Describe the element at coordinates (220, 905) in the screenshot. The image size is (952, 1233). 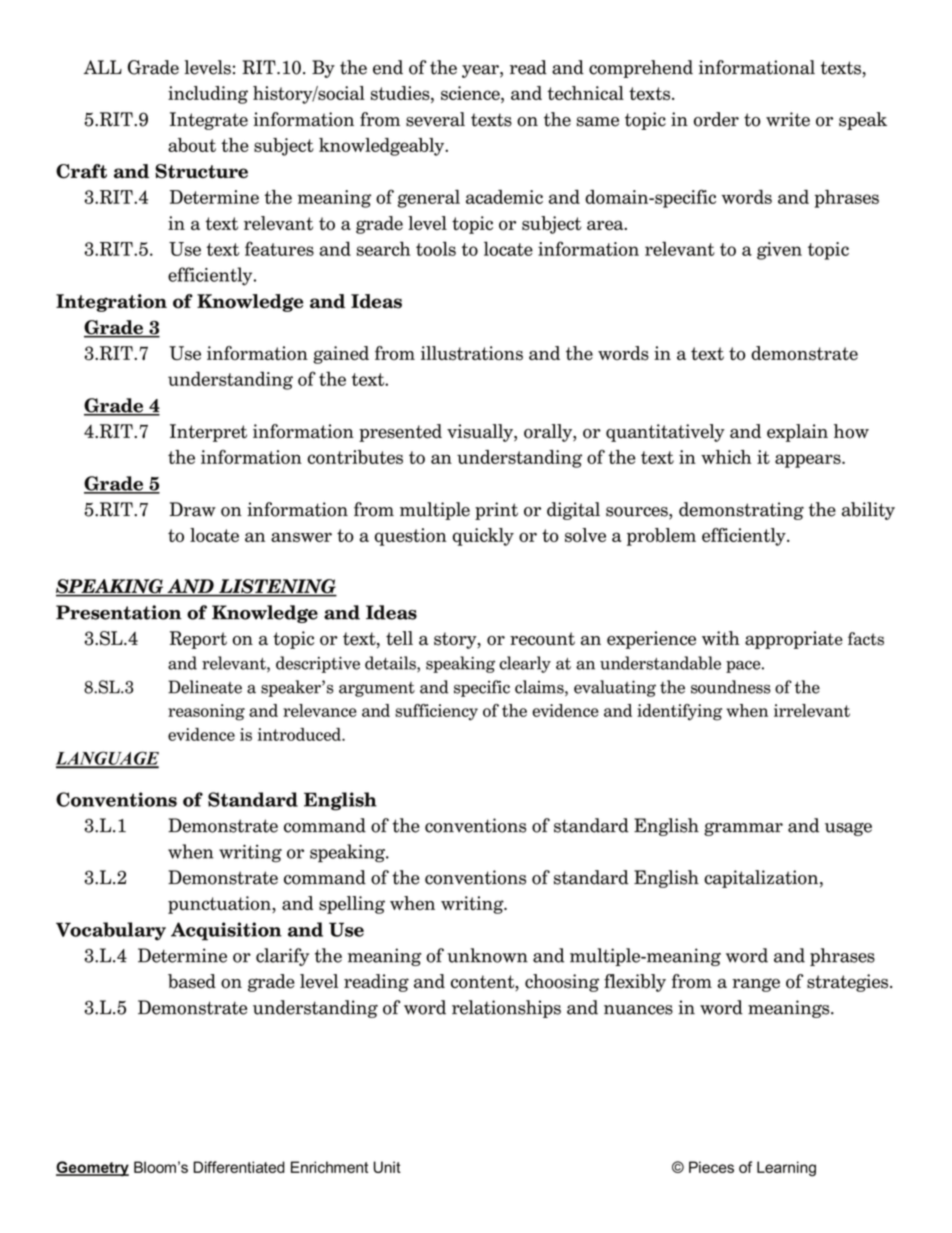
I see `punctuation` at that location.
